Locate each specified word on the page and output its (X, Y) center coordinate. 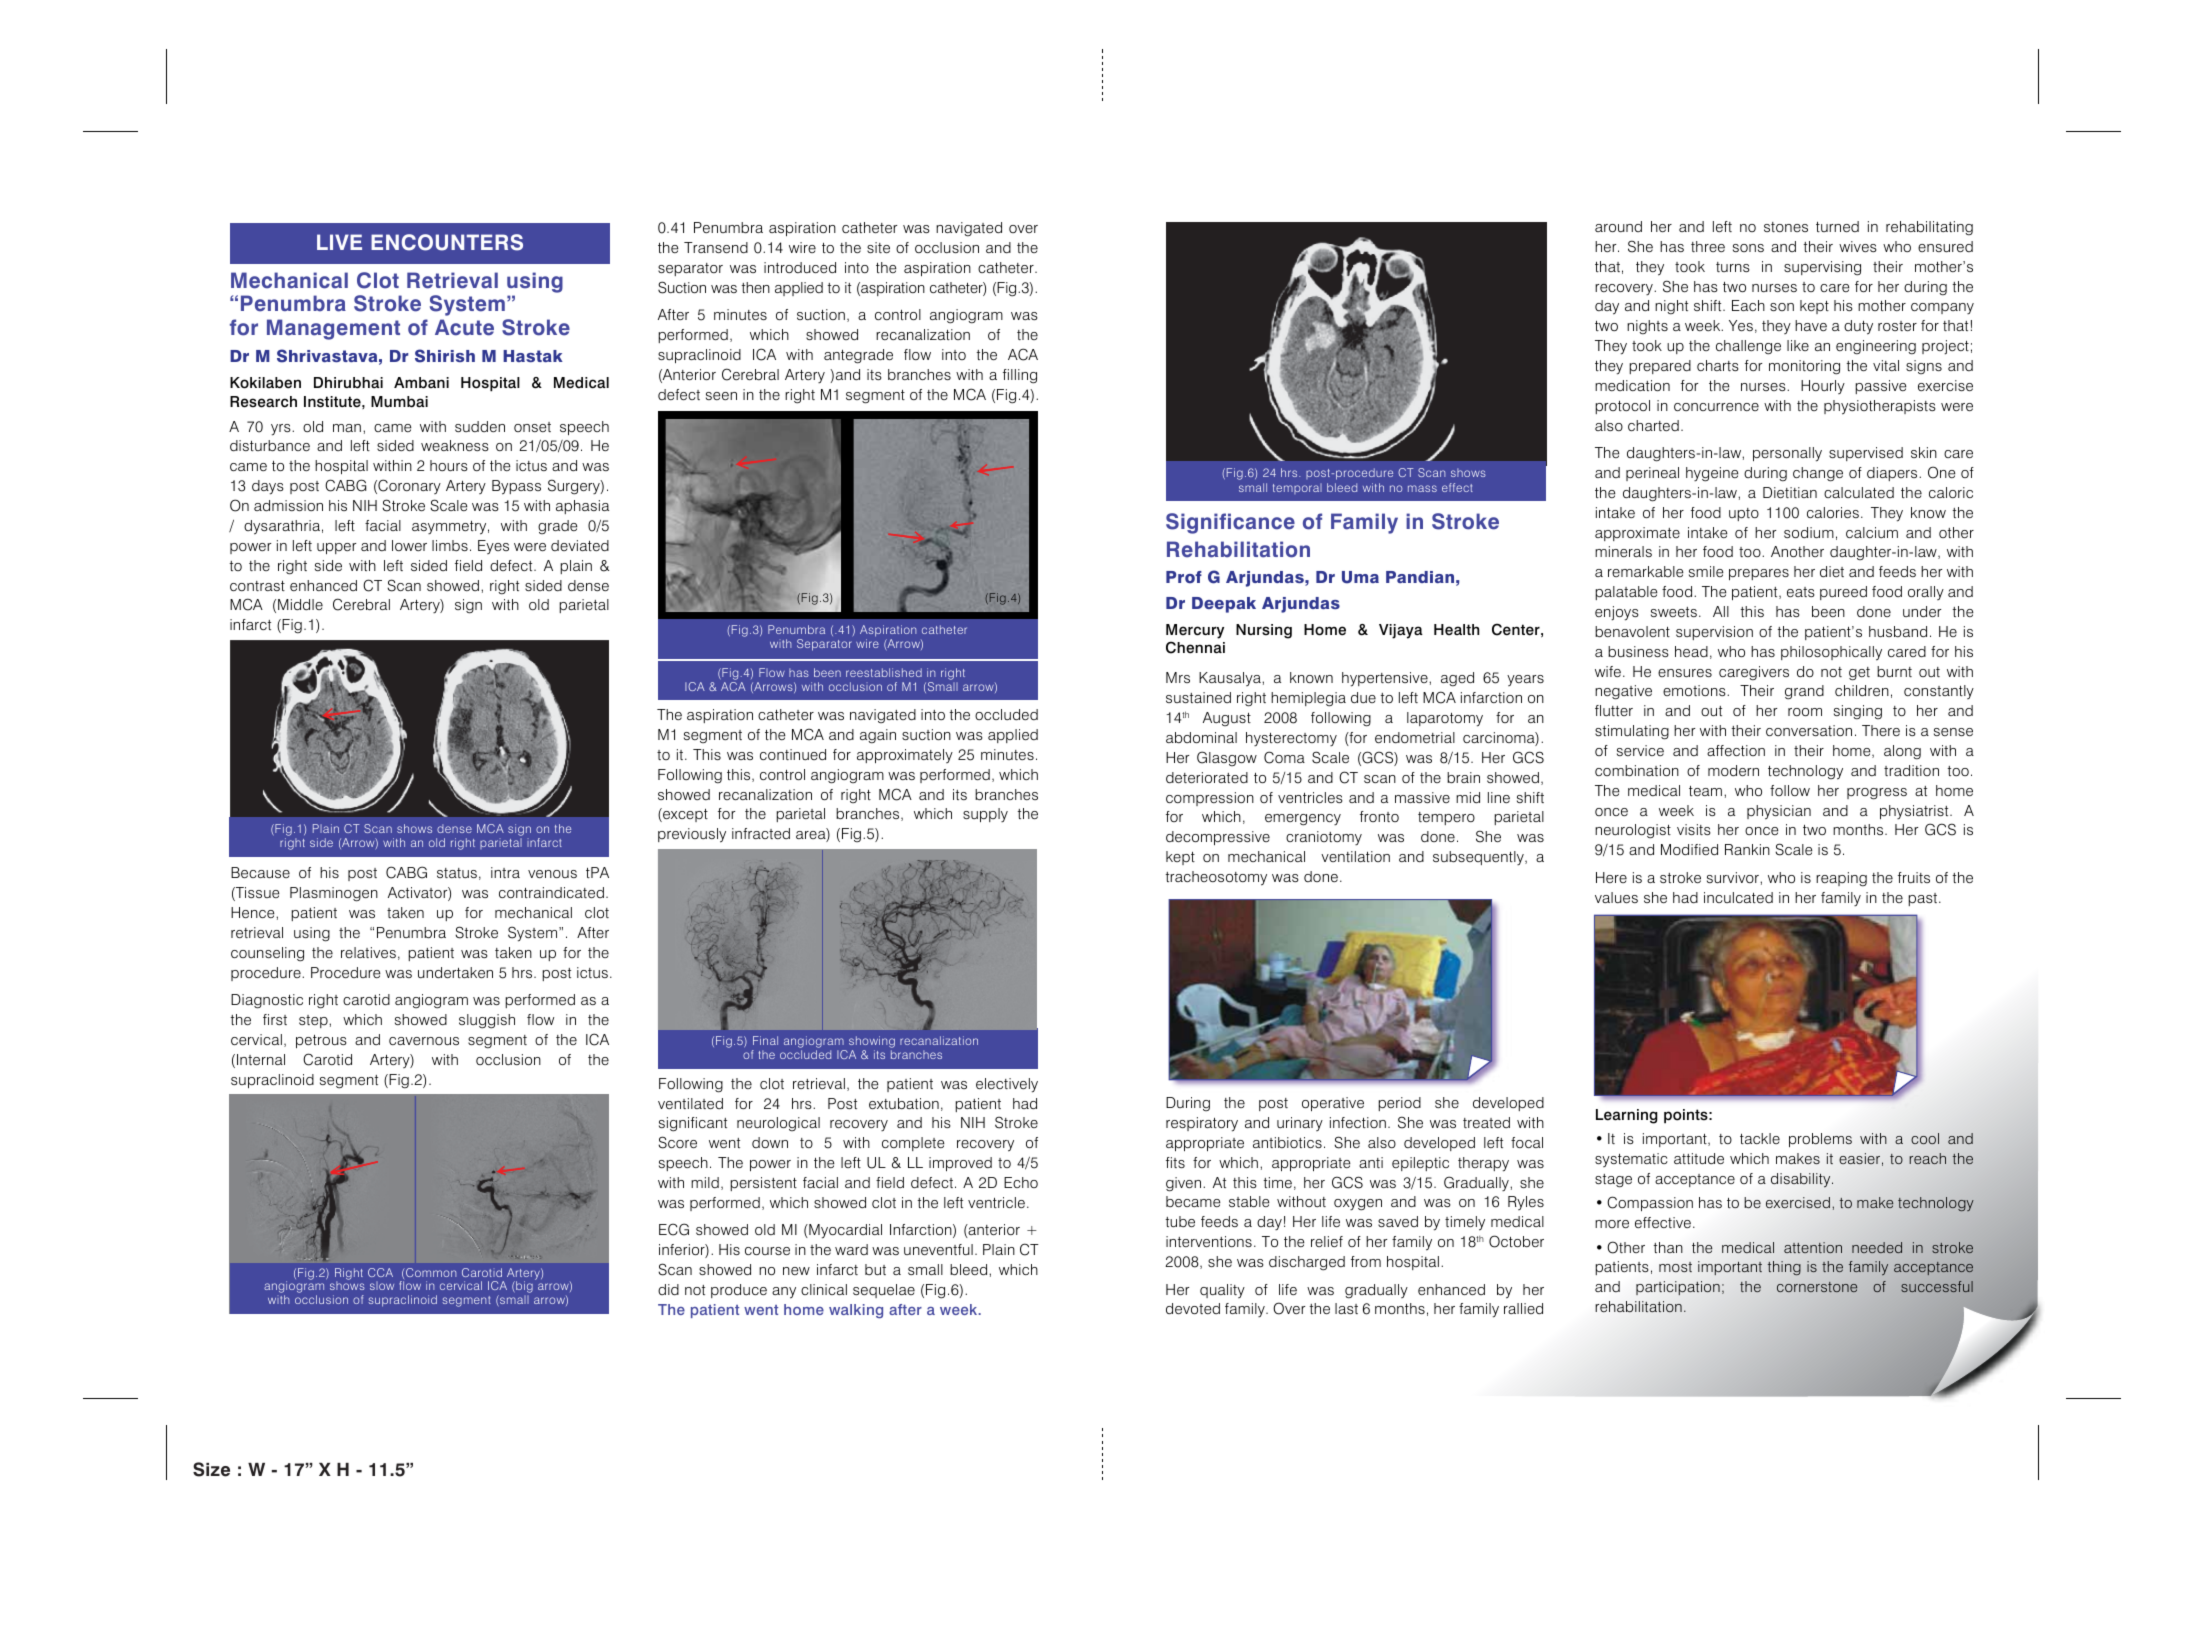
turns (1733, 267)
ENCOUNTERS (447, 242)
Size (211, 1469)
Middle (300, 604)
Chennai (1195, 647)
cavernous (424, 1041)
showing (872, 1043)
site (878, 248)
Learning (1627, 1116)
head (1691, 652)
